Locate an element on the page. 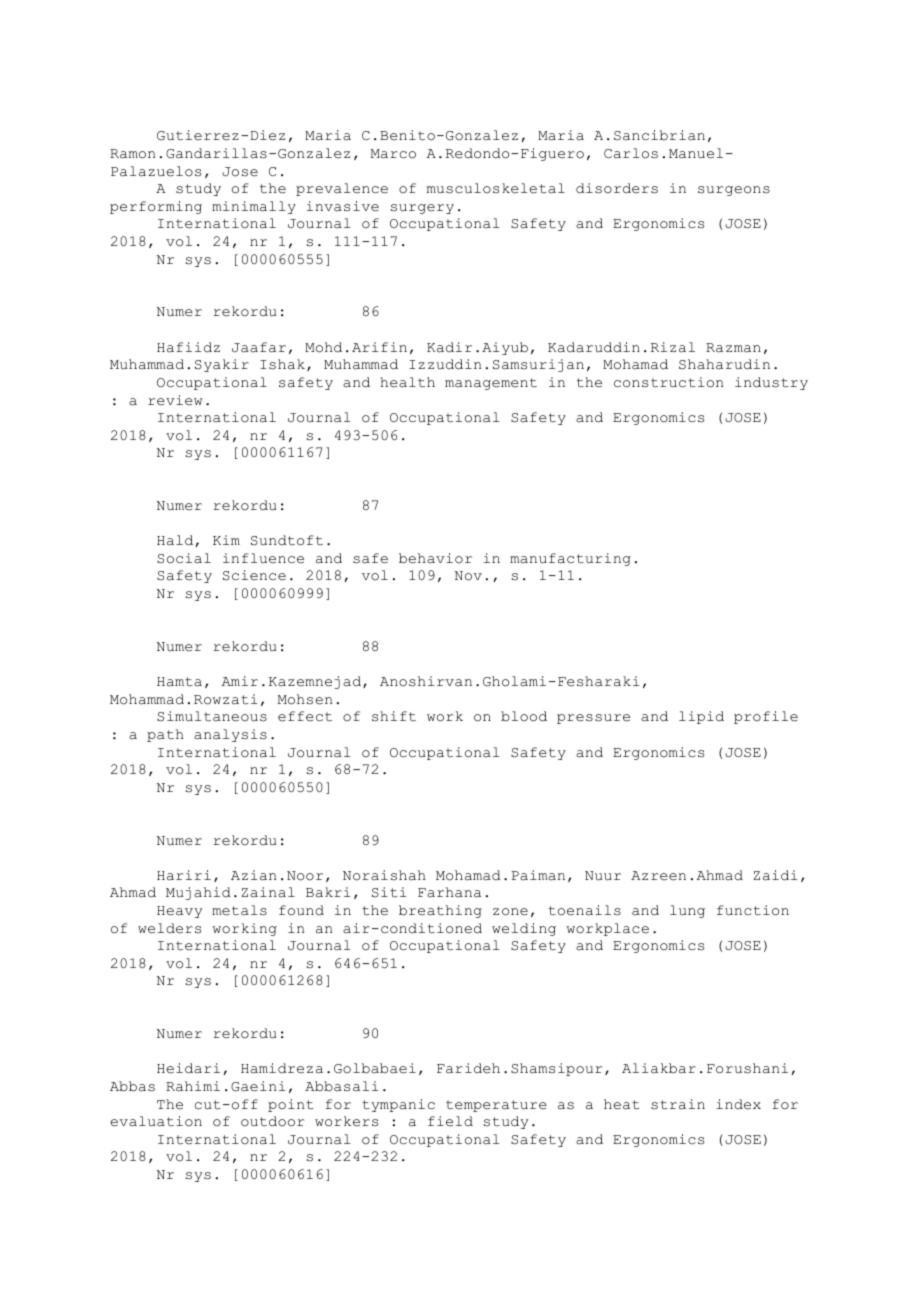 This document has height=1308, width=924. Science is located at coordinates (254, 575).
